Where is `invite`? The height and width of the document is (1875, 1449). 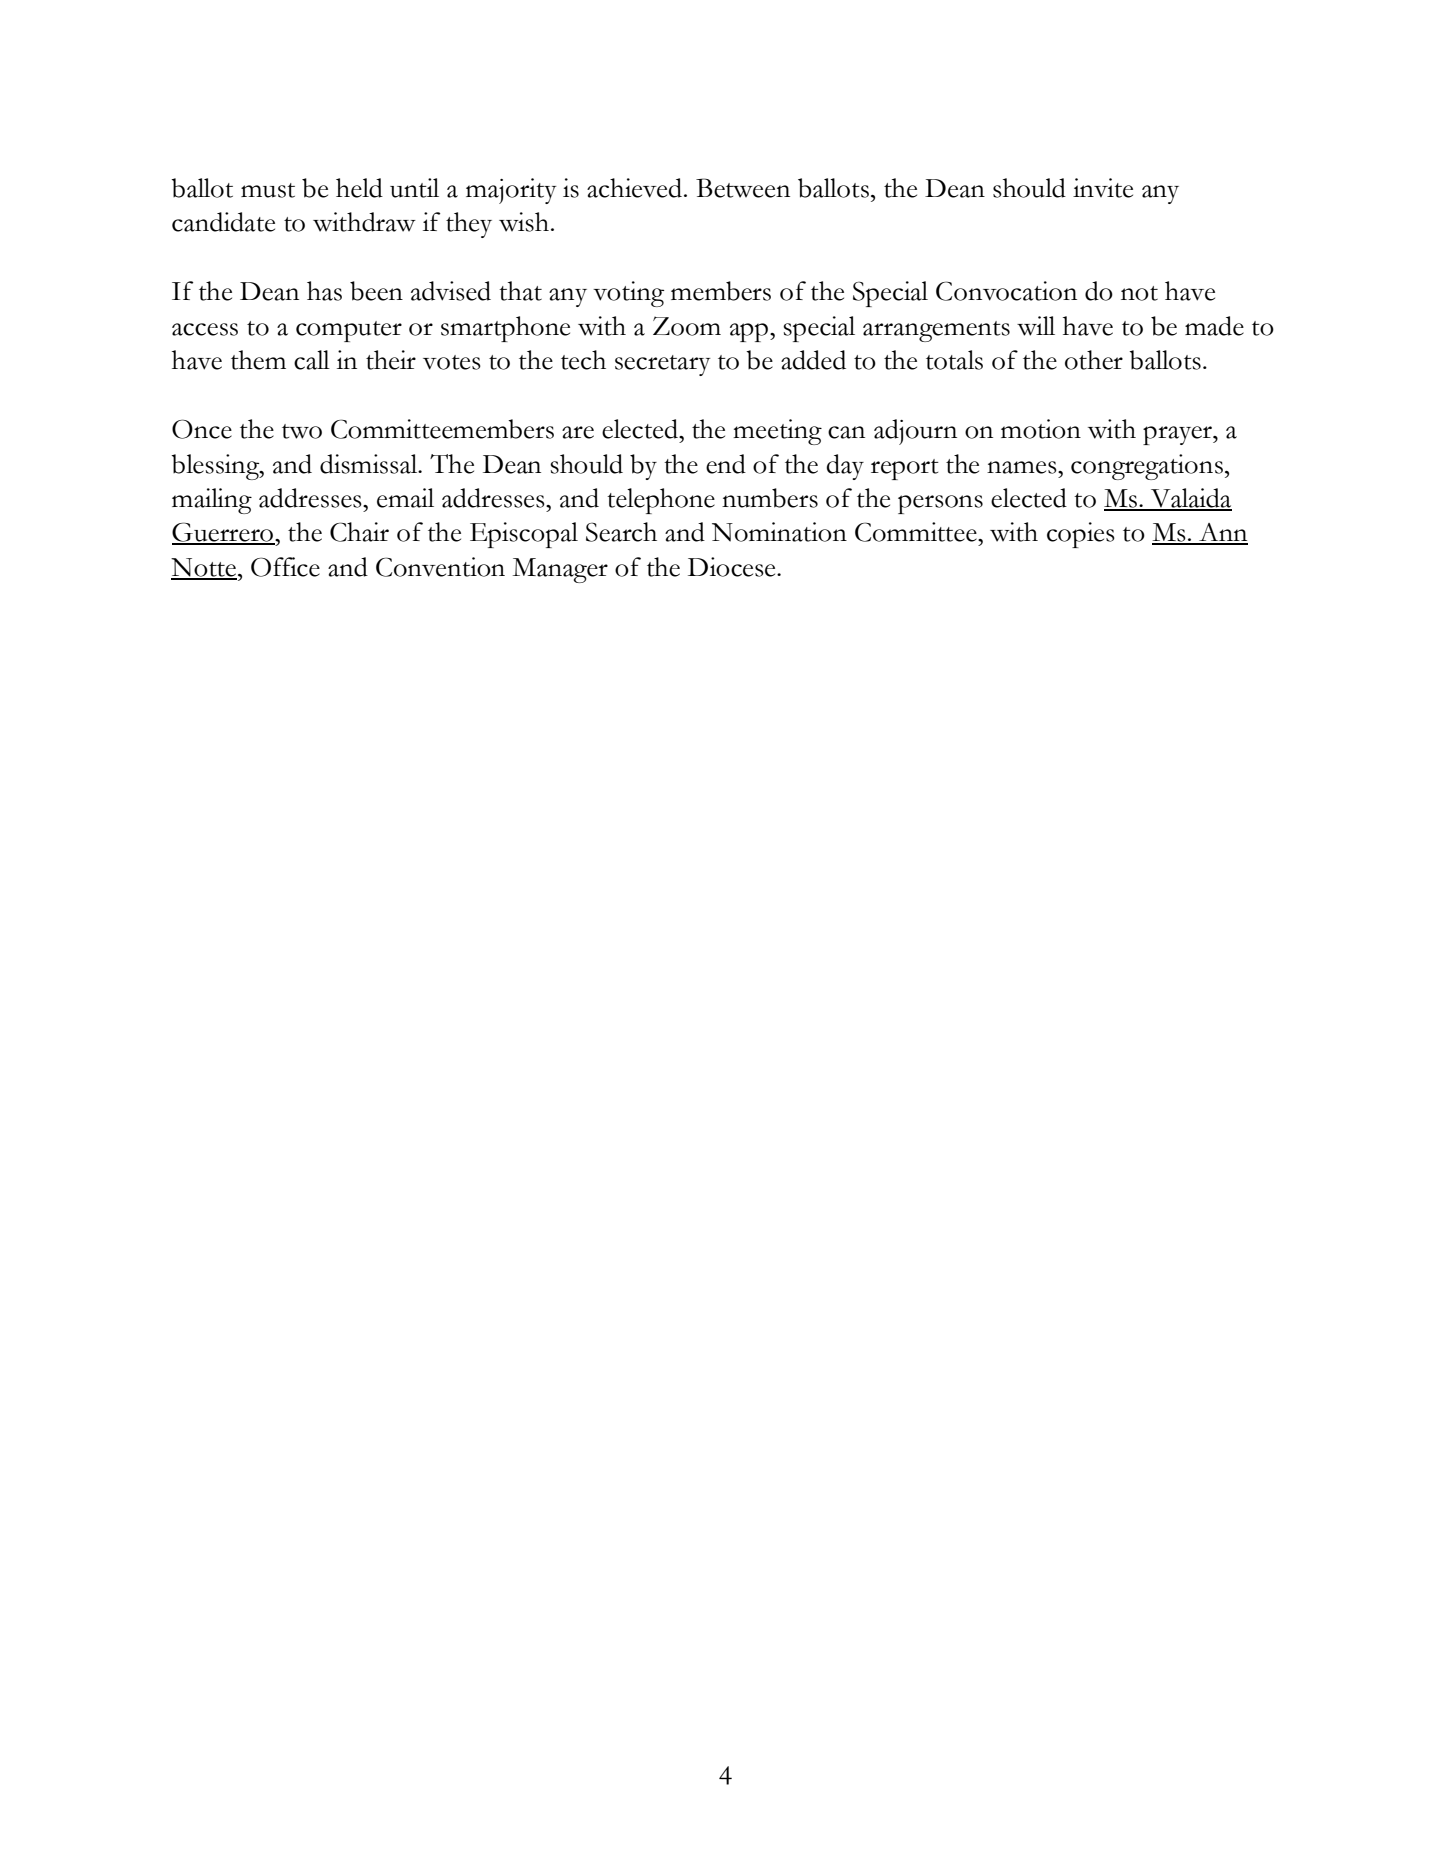
invite is located at coordinates (1103, 188).
